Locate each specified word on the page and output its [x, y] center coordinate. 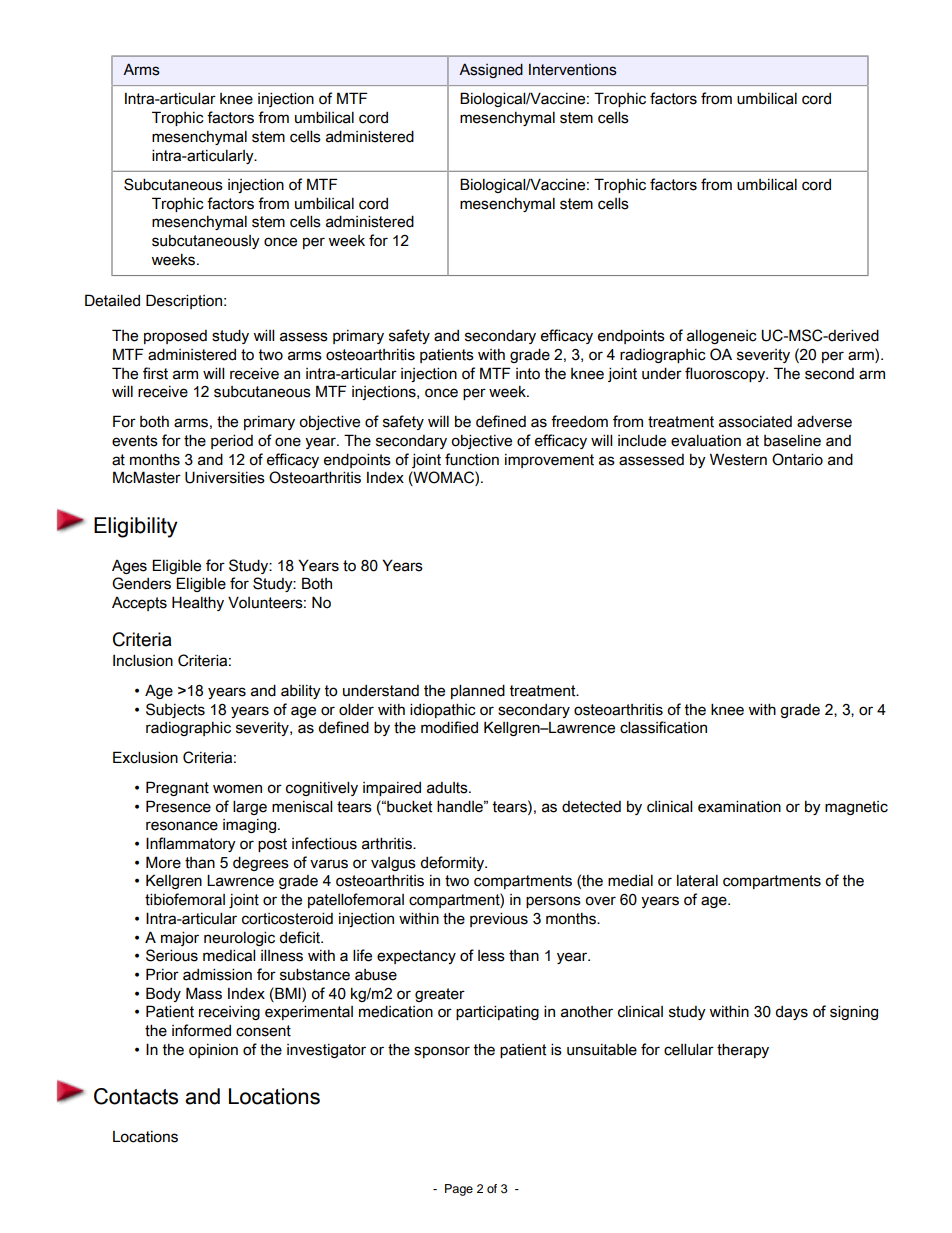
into [528, 374]
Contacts [136, 1096]
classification [663, 727]
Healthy [198, 603]
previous [499, 919]
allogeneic [722, 336]
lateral [697, 881]
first [155, 373]
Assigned [491, 70]
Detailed [112, 300]
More [163, 862]
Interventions [573, 70]
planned [478, 691]
